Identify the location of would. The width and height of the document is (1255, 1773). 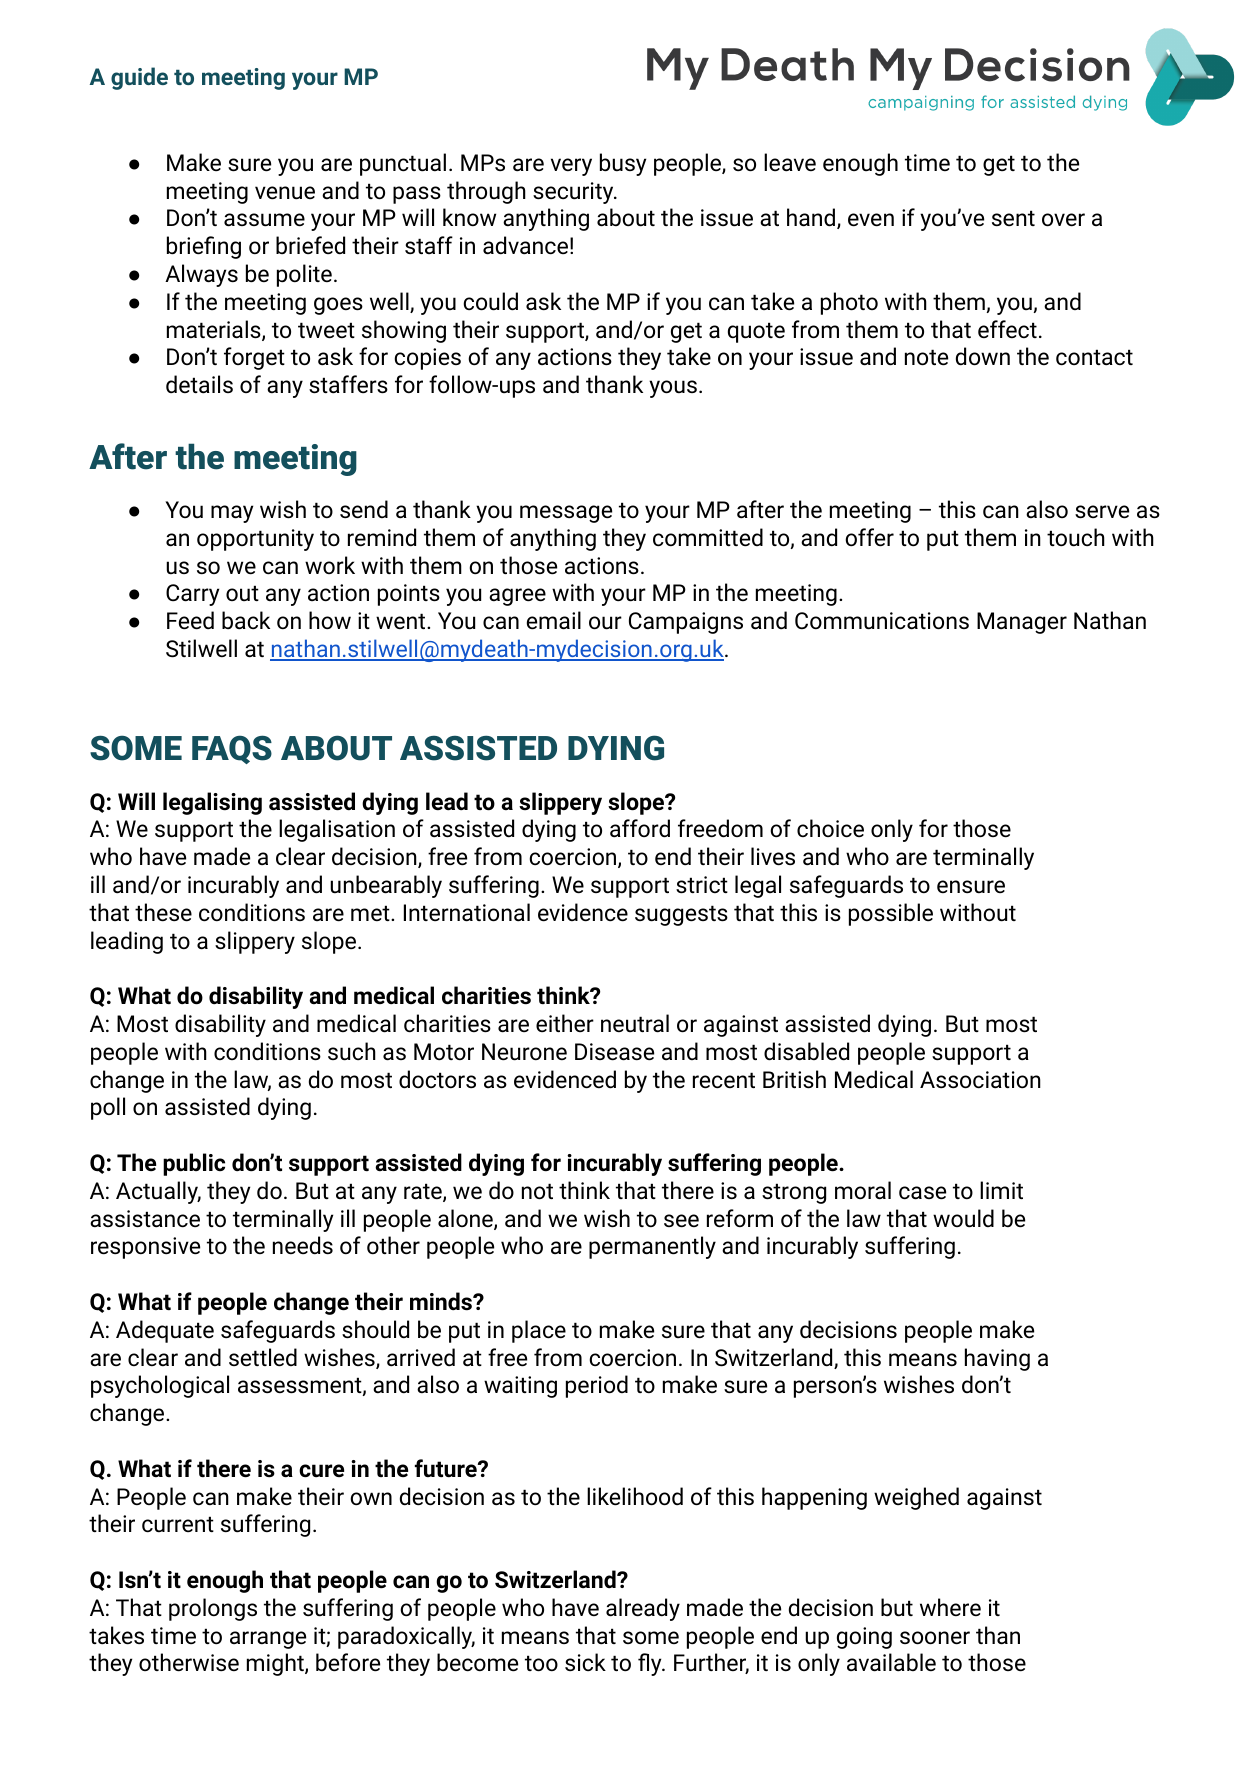
(963, 1218).
